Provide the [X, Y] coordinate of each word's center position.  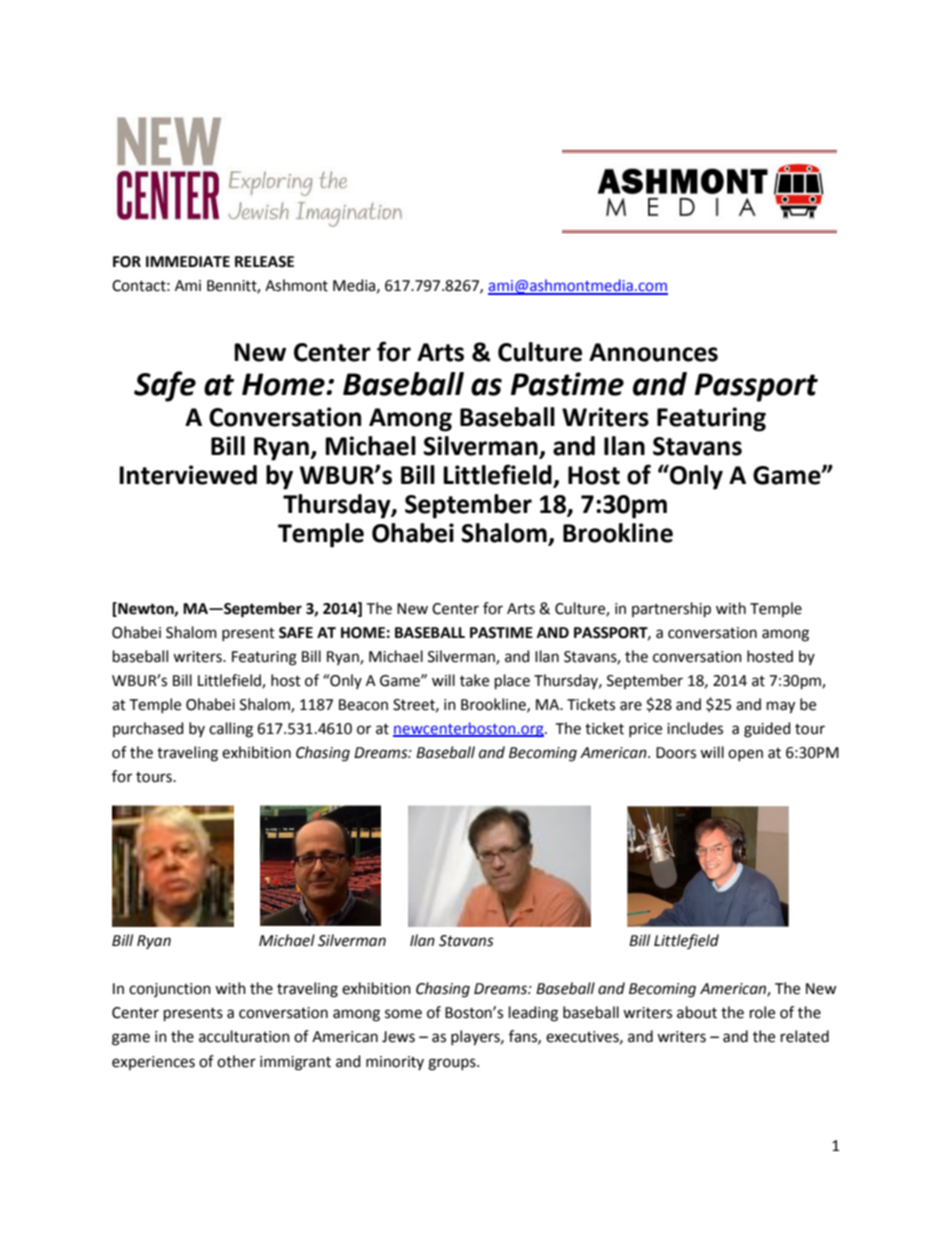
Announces [653, 352]
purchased [148, 729]
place [512, 681]
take [474, 680]
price [645, 730]
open [745, 755]
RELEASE [264, 262]
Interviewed [188, 475]
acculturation [244, 1036]
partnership [671, 609]
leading [533, 1014]
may [781, 707]
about [697, 1012]
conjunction [170, 990]
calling [231, 730]
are [631, 706]
